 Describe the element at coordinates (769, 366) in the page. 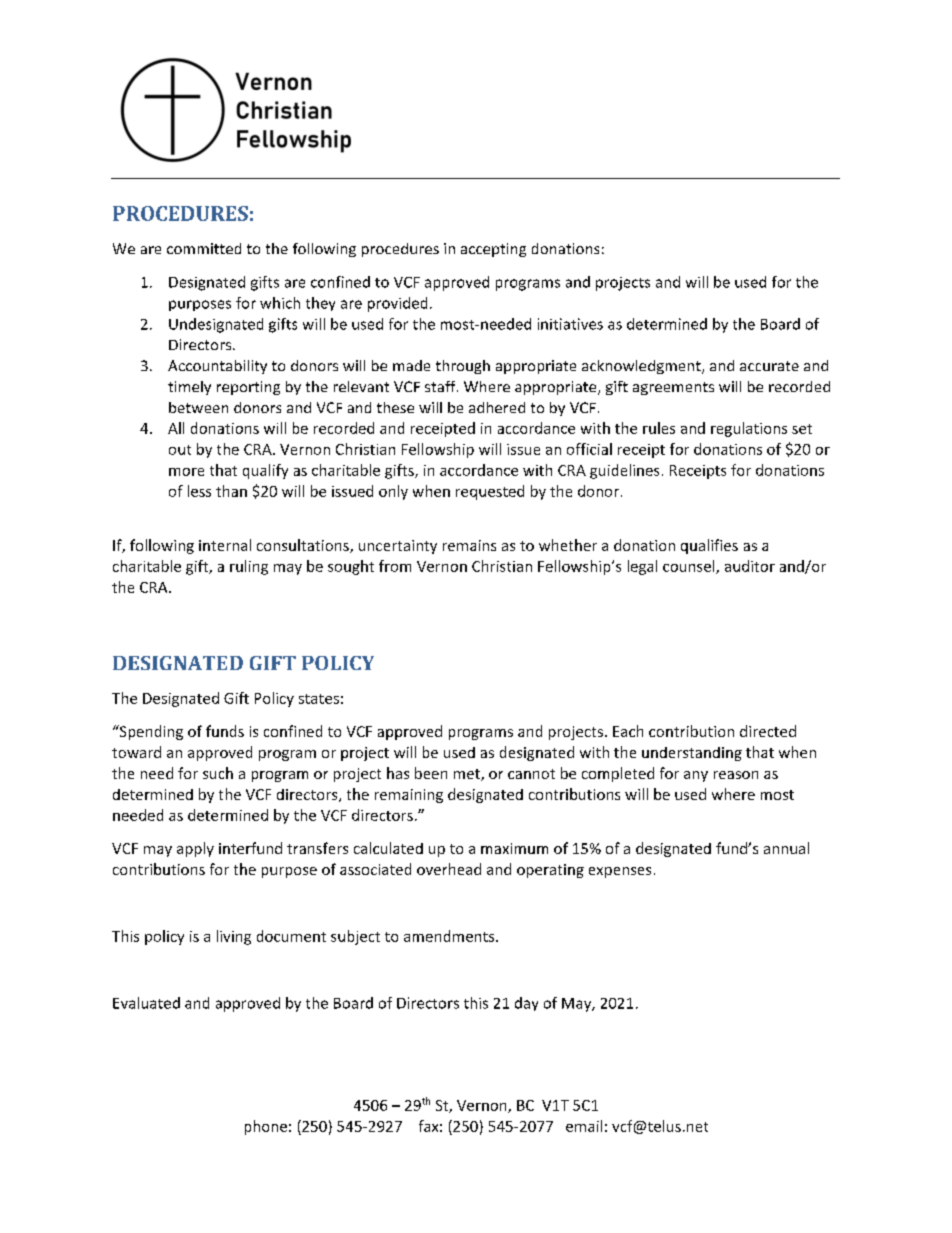

I see `accurate` at that location.
